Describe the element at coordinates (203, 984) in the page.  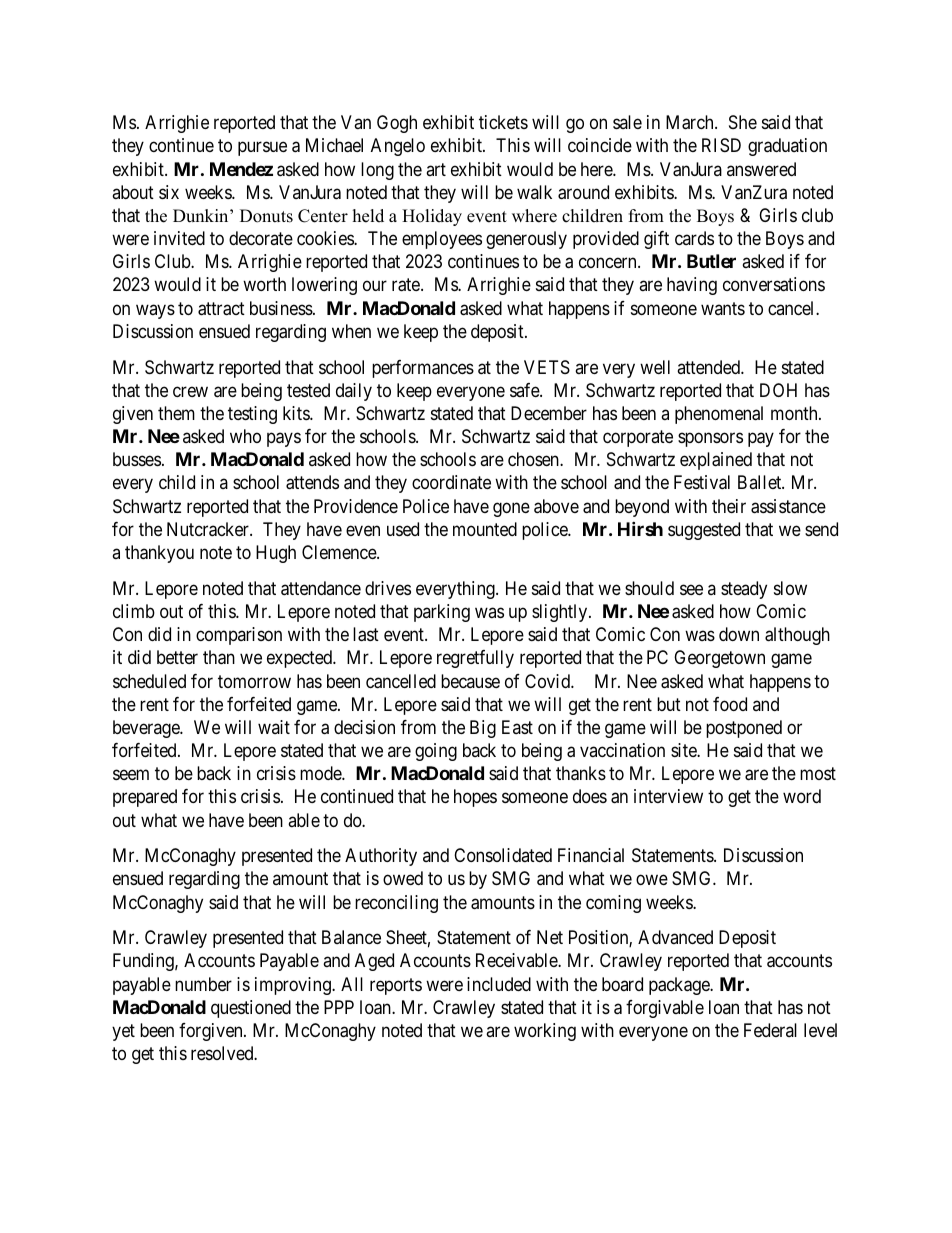
I see `number` at that location.
